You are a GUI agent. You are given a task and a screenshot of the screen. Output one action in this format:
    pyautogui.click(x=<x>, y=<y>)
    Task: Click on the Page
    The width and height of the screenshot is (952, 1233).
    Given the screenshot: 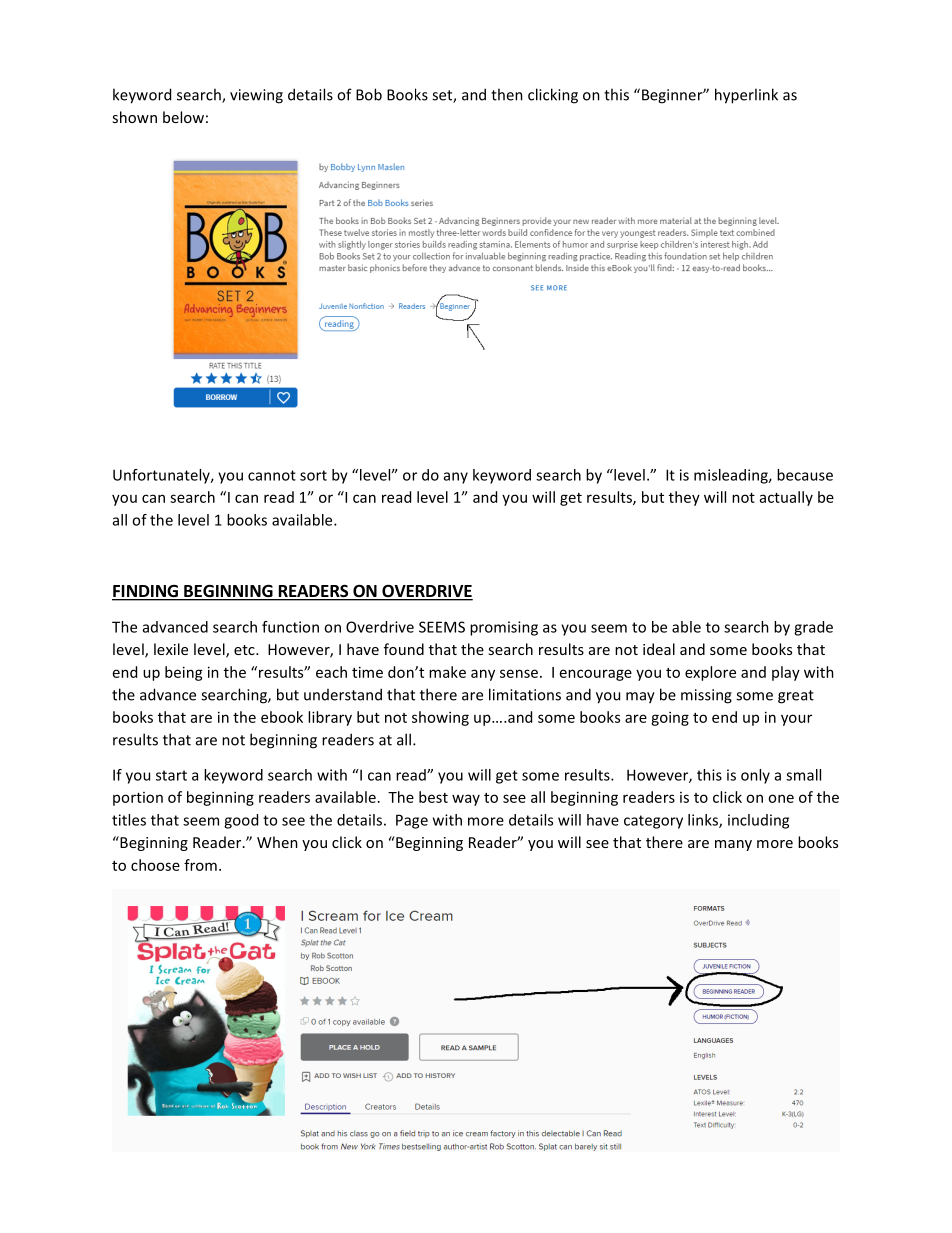 What is the action you would take?
    pyautogui.click(x=412, y=821)
